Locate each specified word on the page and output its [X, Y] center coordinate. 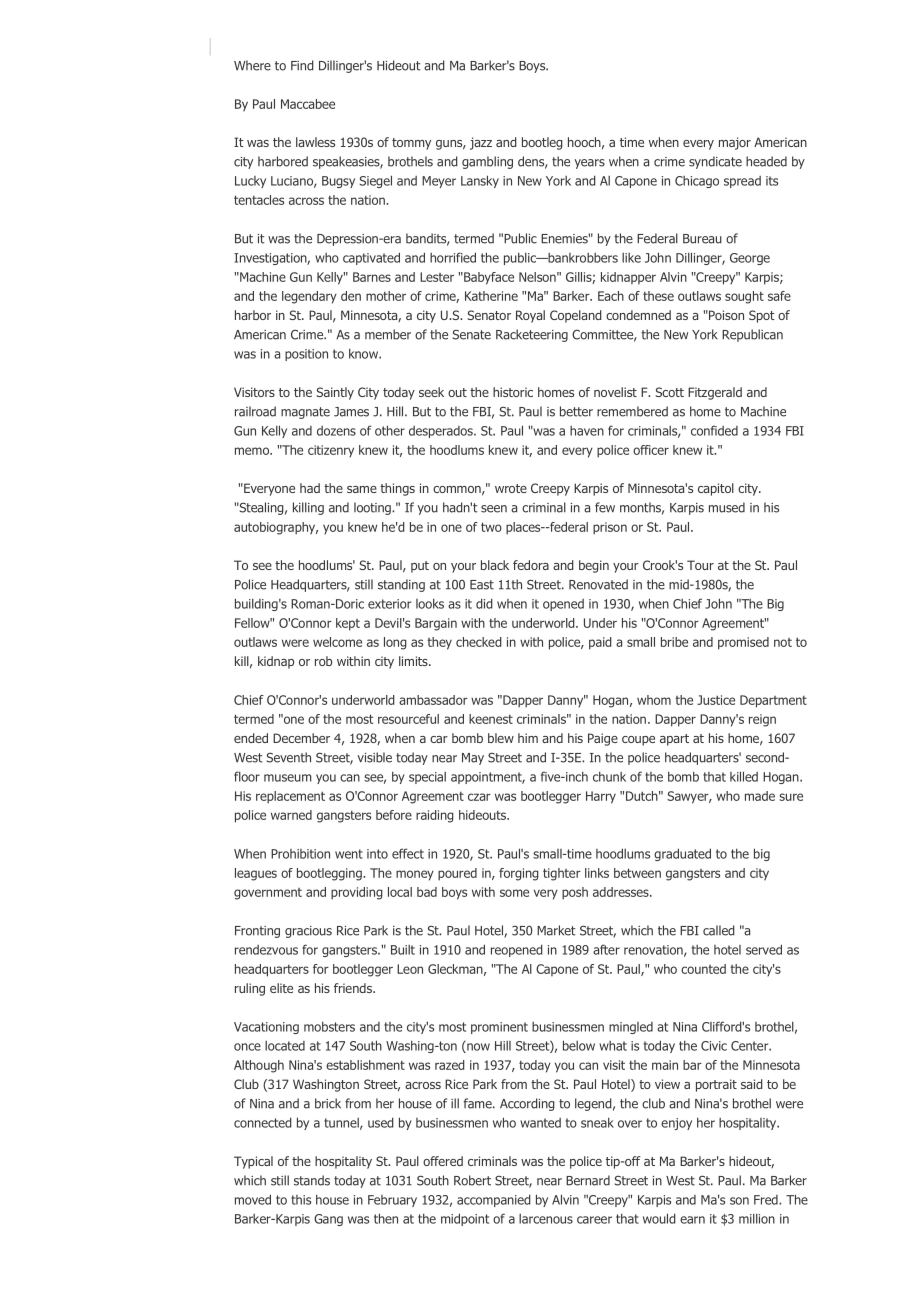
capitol [716, 489]
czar [479, 797]
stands [312, 1180]
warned [291, 815]
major [735, 143]
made [760, 796]
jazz [481, 143]
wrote [511, 488]
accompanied [494, 1200]
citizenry [331, 451]
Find [302, 65]
